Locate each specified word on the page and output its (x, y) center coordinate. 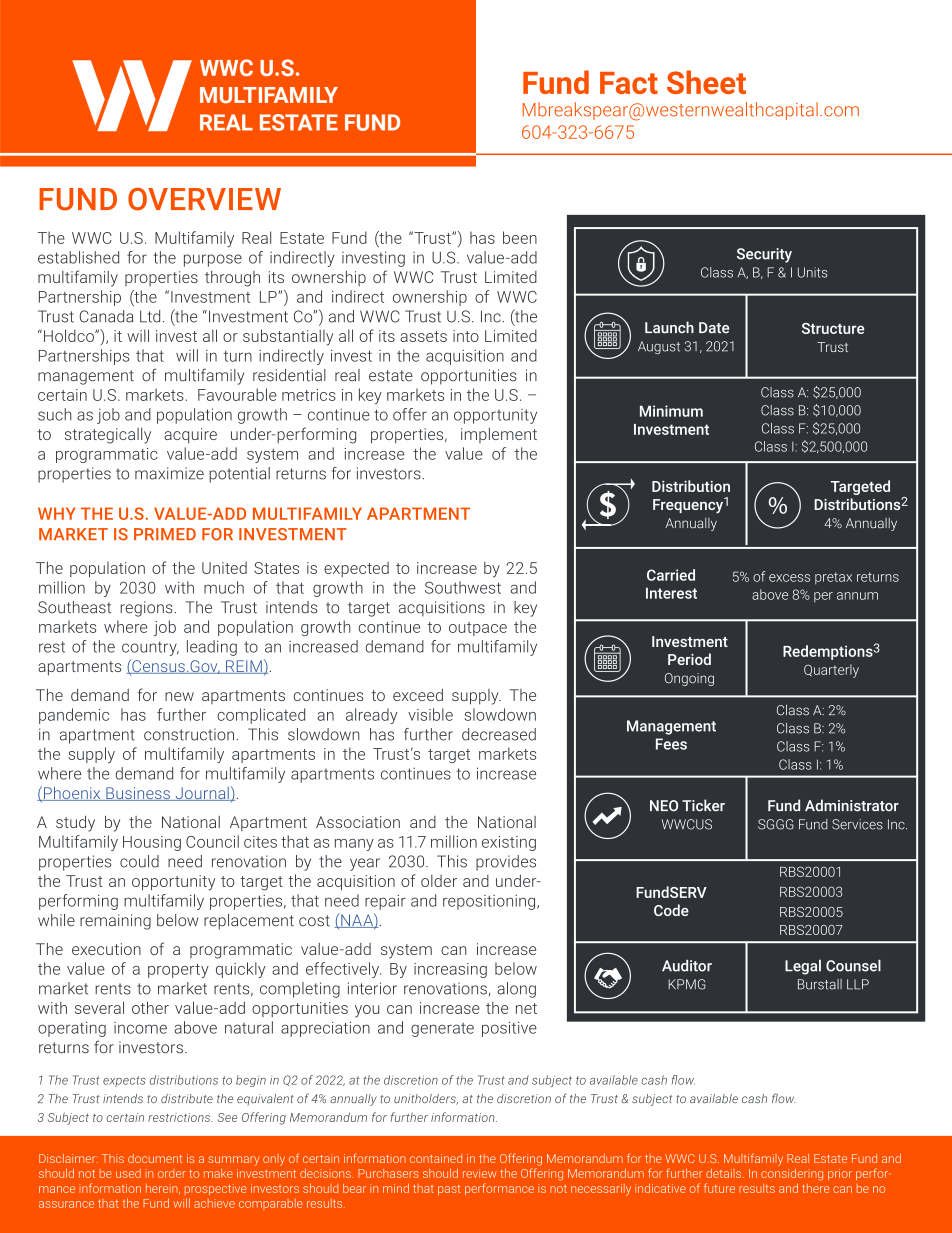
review (479, 1173)
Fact (629, 83)
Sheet (706, 82)
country (150, 648)
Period (689, 659)
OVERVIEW (204, 199)
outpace (478, 629)
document (155, 1158)
